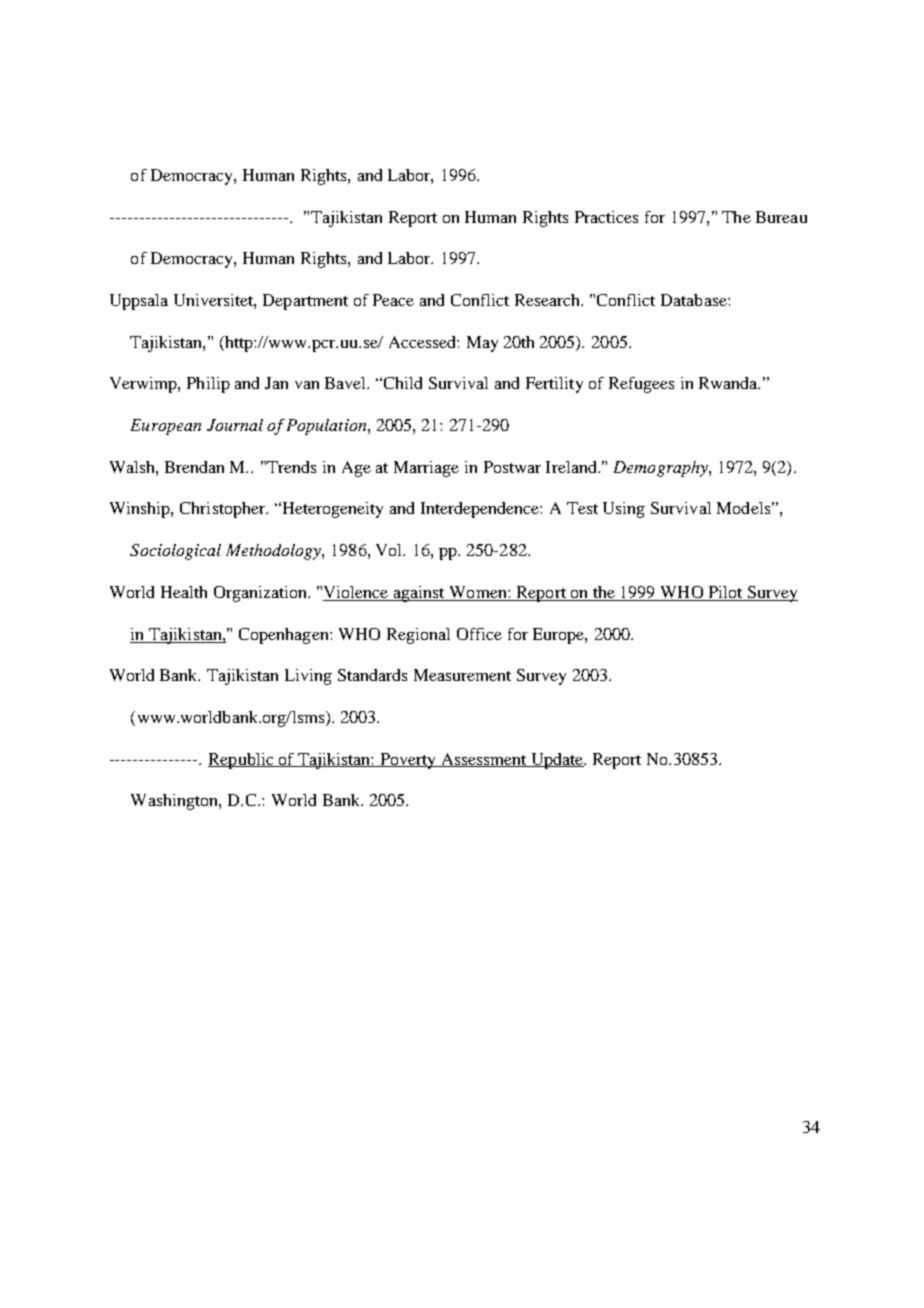 This screenshot has width=924, height=1308. What do you see at coordinates (285, 636) in the screenshot?
I see `Copenhagen` at bounding box center [285, 636].
